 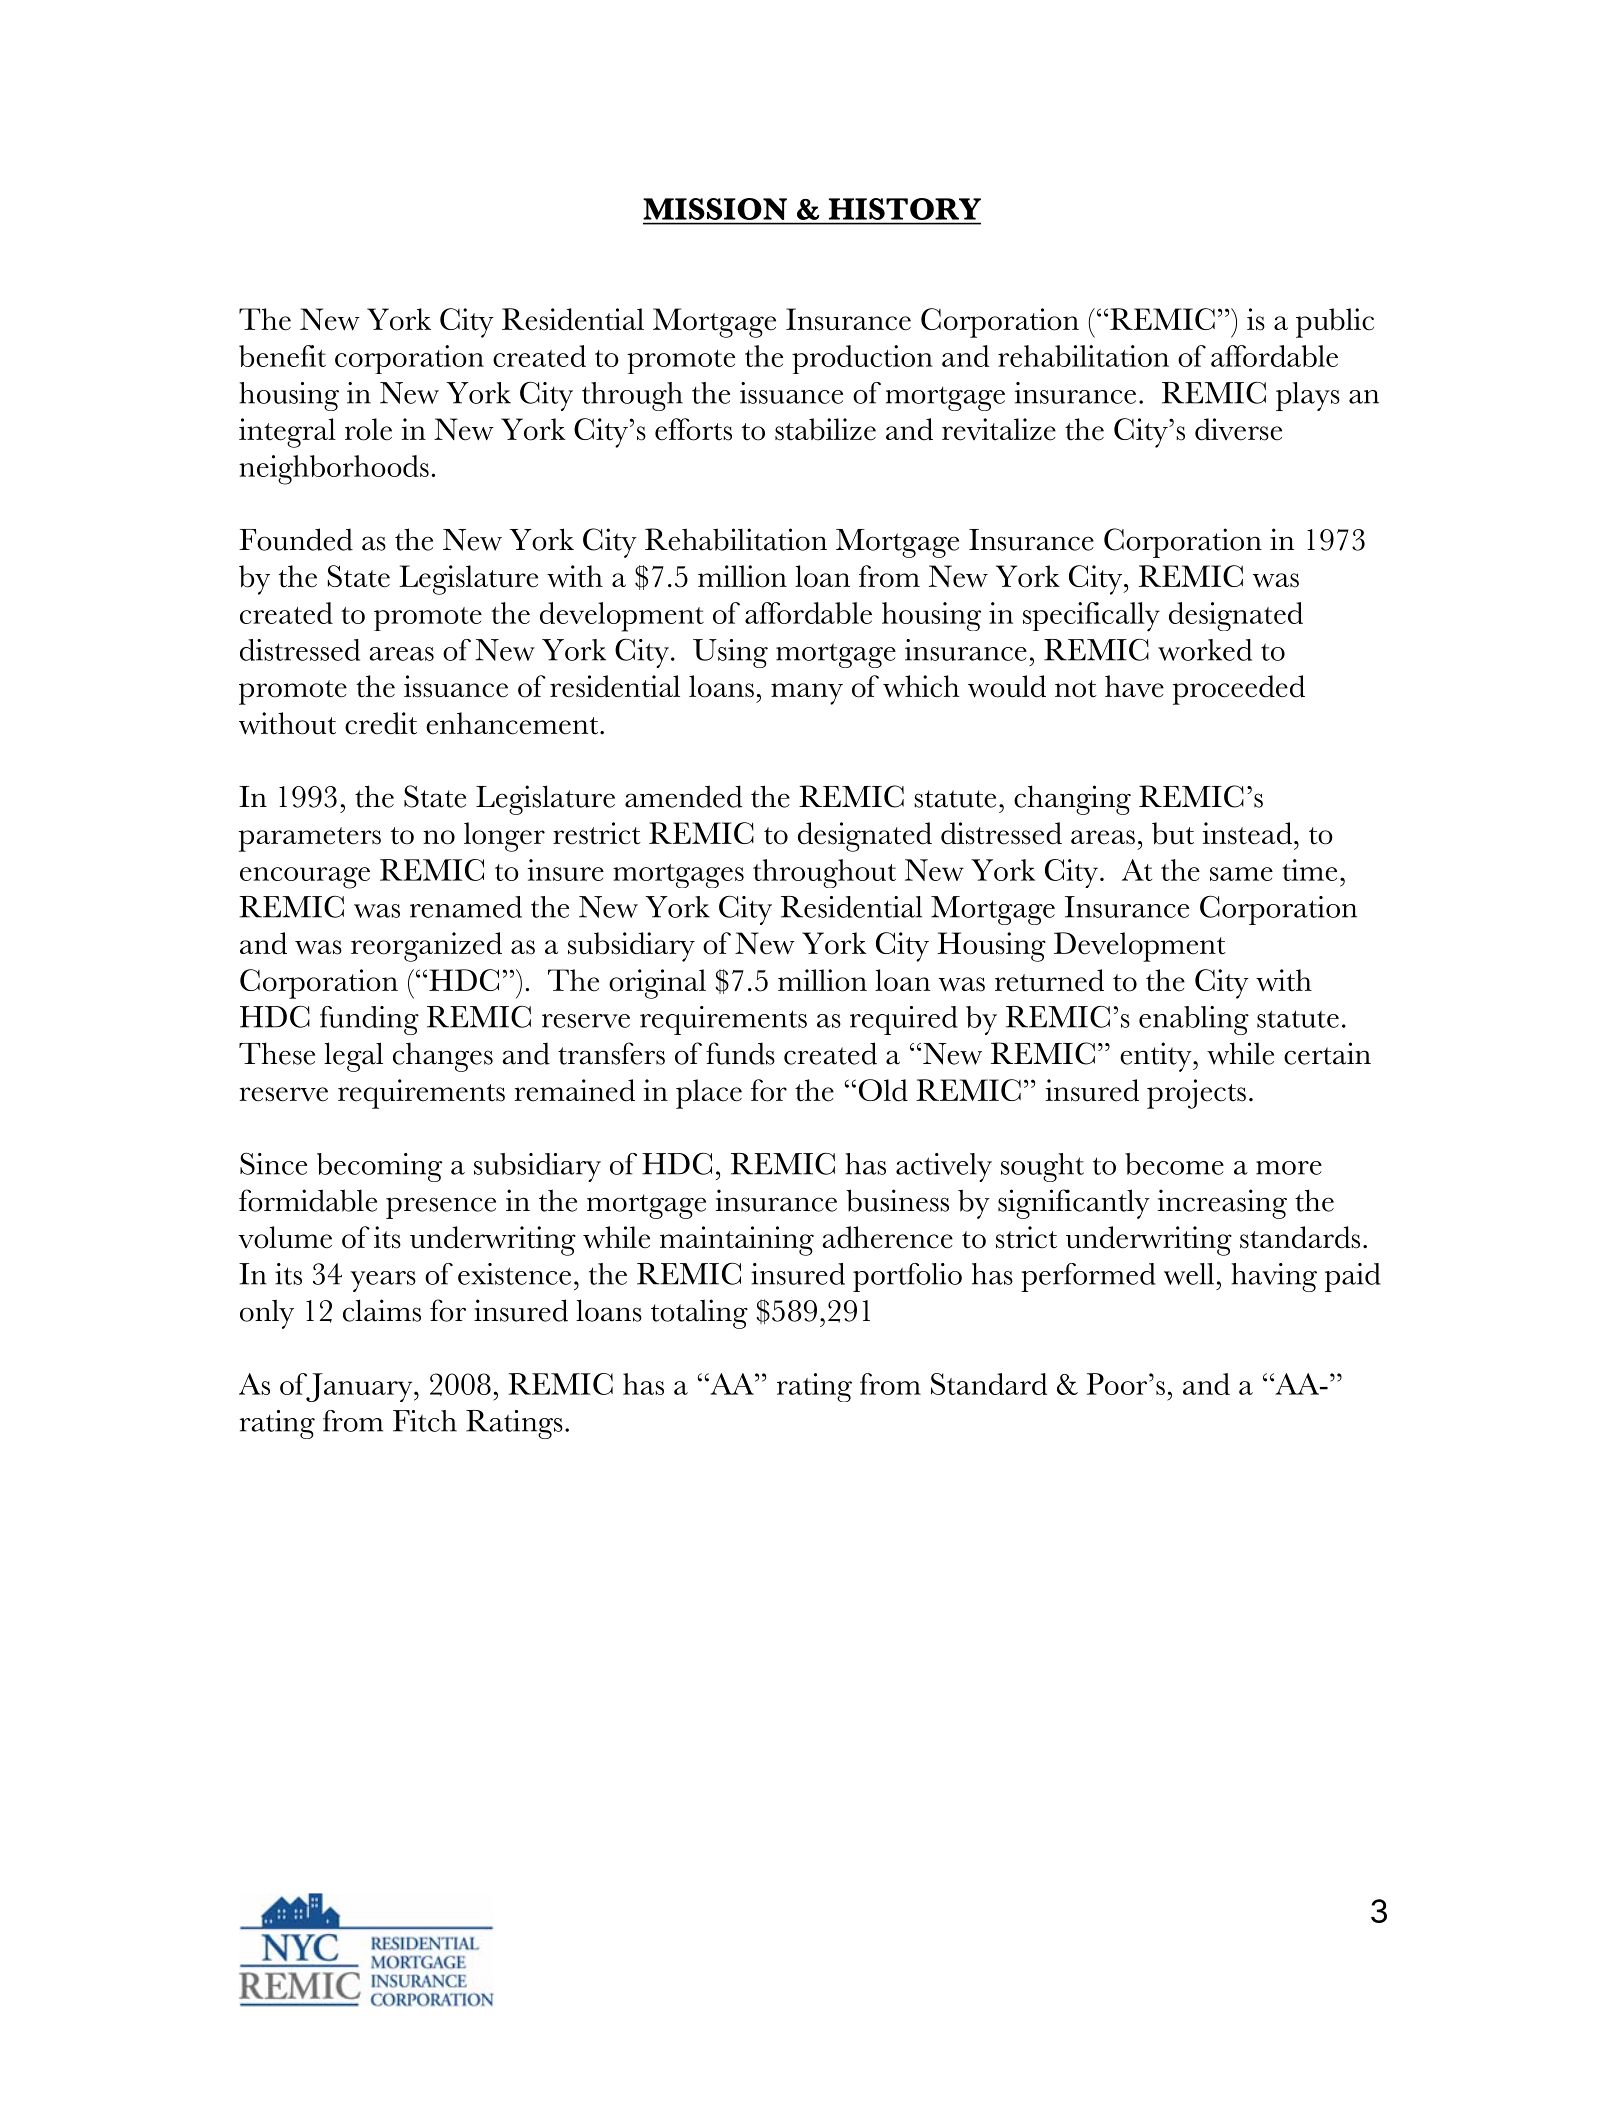 What do you see at coordinates (296, 539) in the screenshot?
I see `Founded` at bounding box center [296, 539].
